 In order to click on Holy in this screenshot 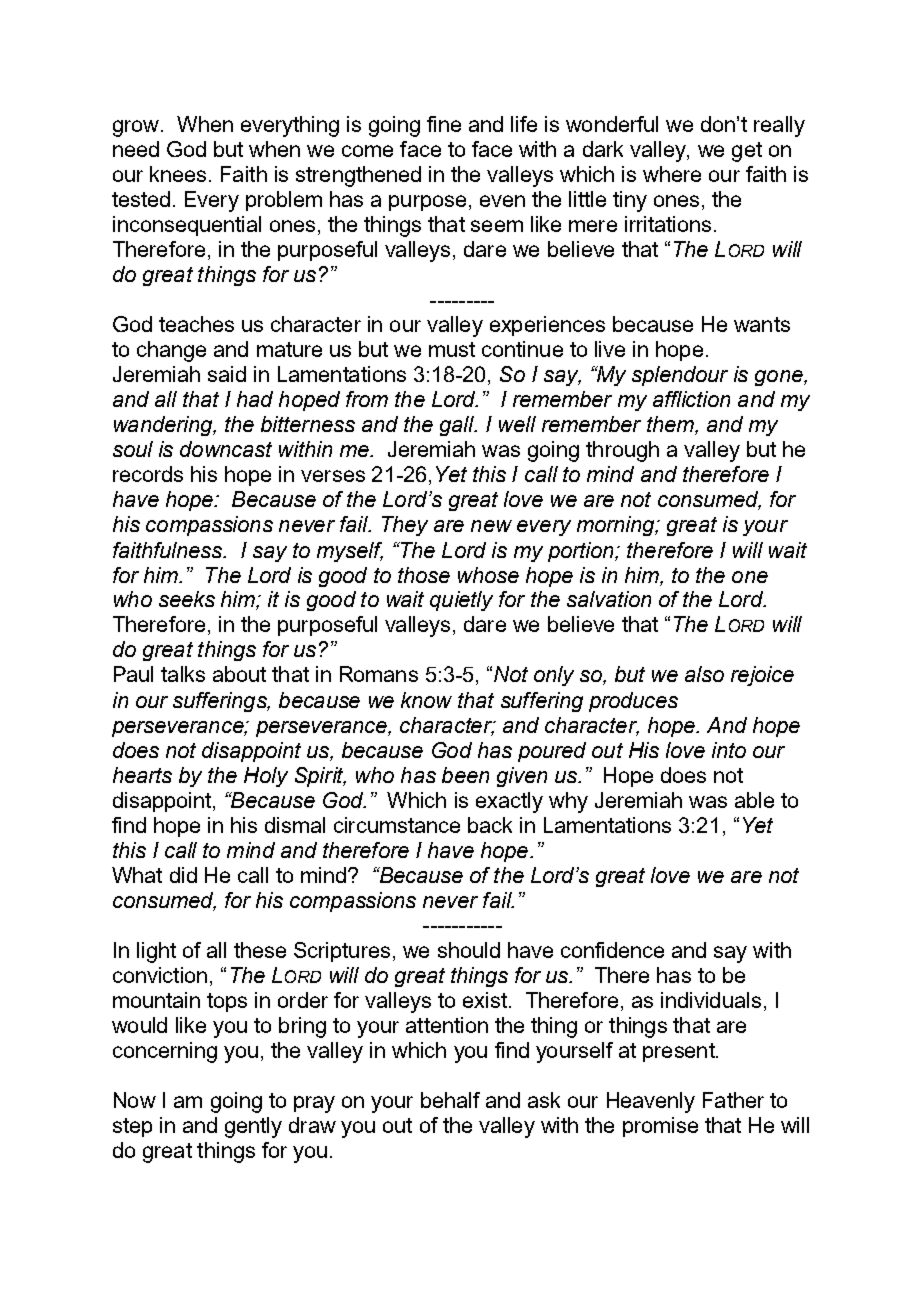, I will do `click(266, 777)`.
